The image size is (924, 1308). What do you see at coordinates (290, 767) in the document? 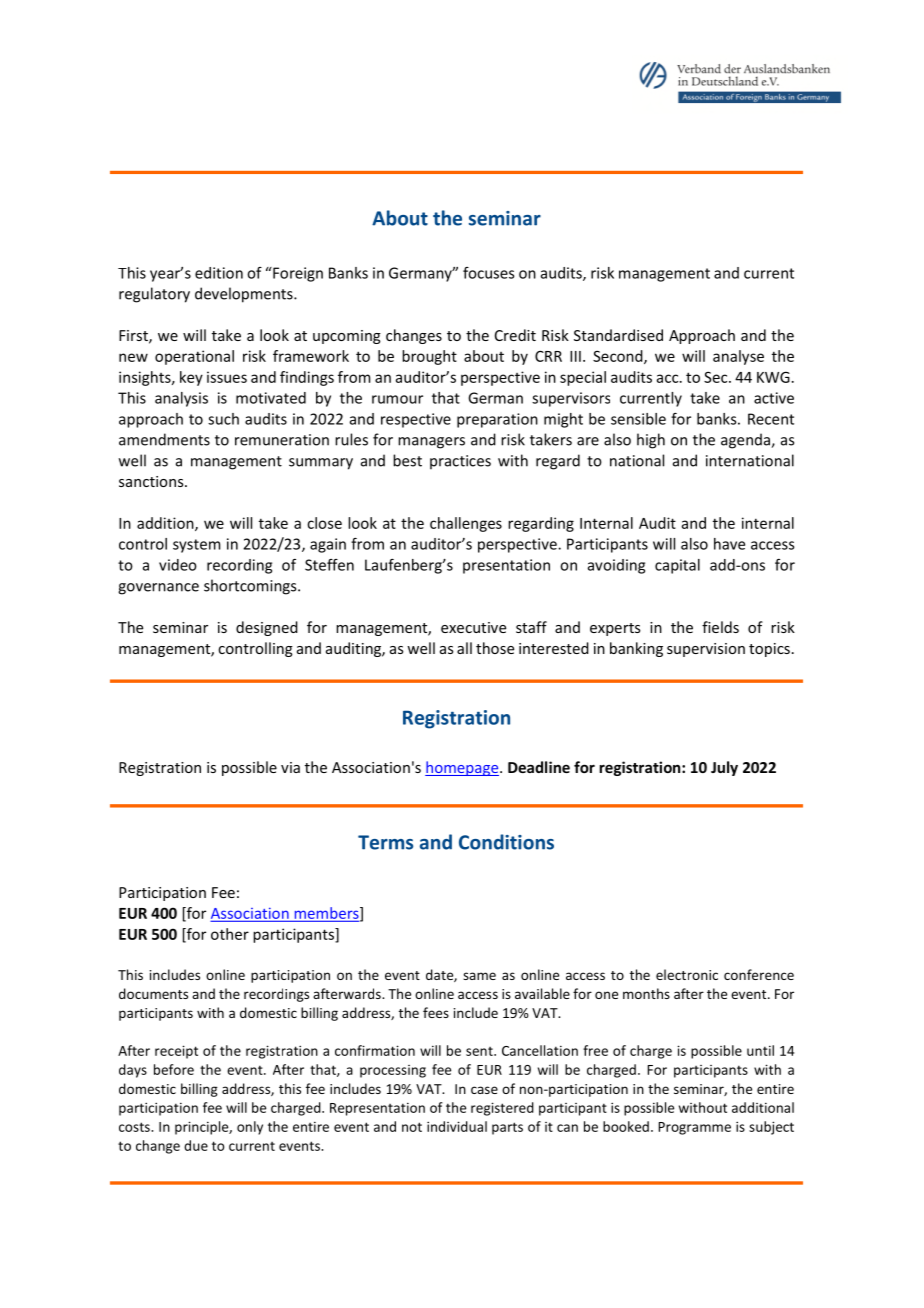
I see `via` at bounding box center [290, 767].
